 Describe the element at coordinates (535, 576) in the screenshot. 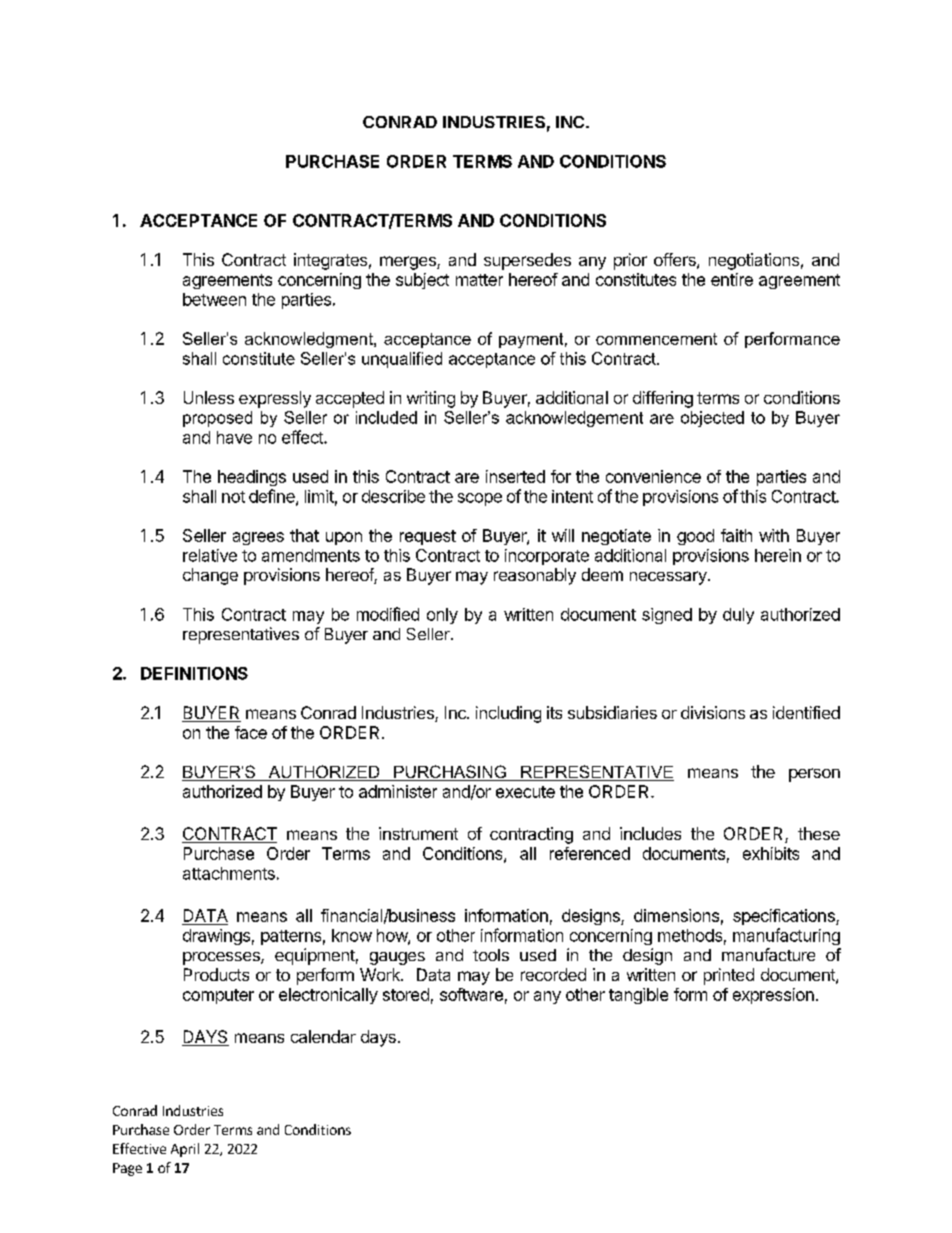

I see `reasonably` at that location.
